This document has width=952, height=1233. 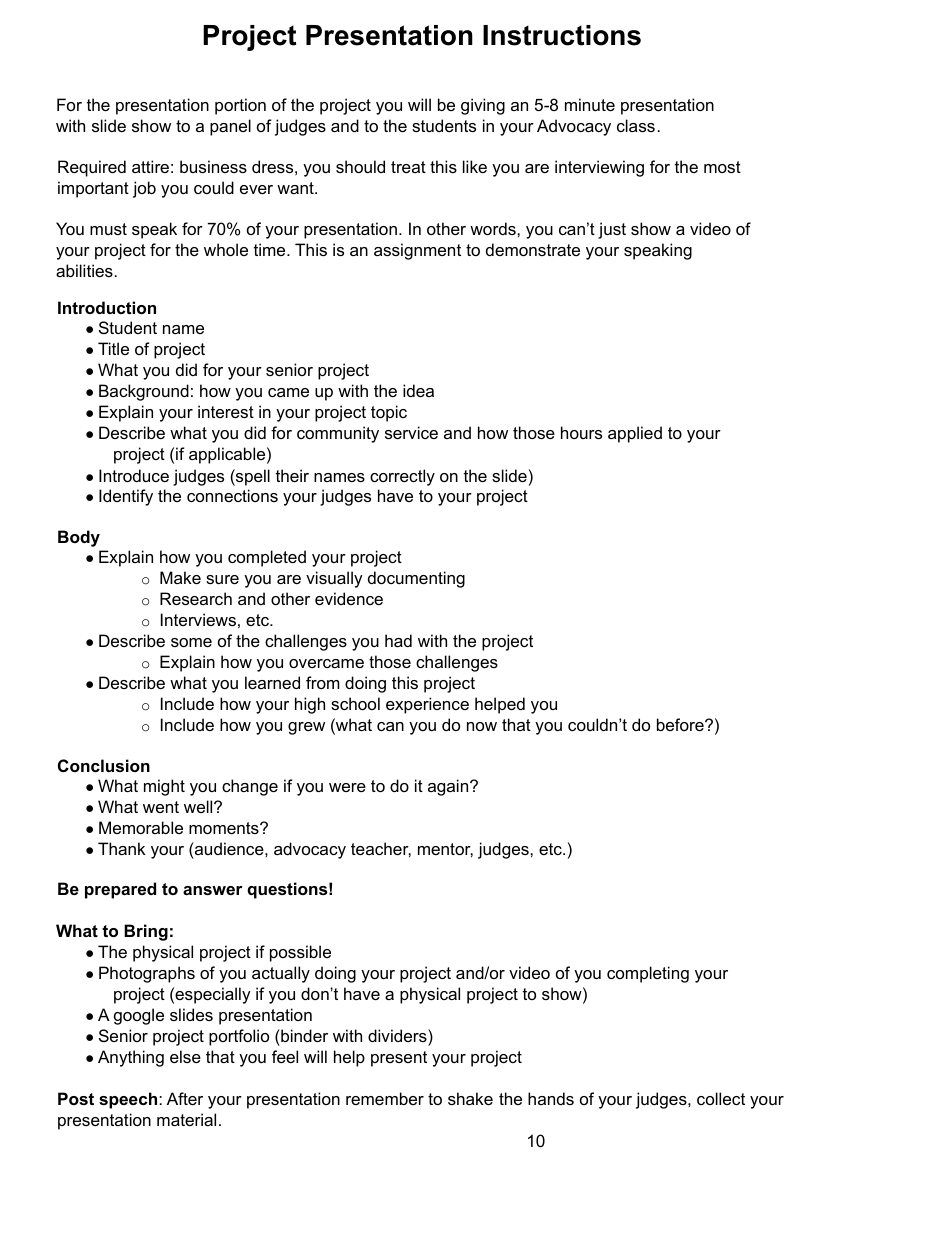 What do you see at coordinates (635, 434) in the document?
I see `applied` at bounding box center [635, 434].
